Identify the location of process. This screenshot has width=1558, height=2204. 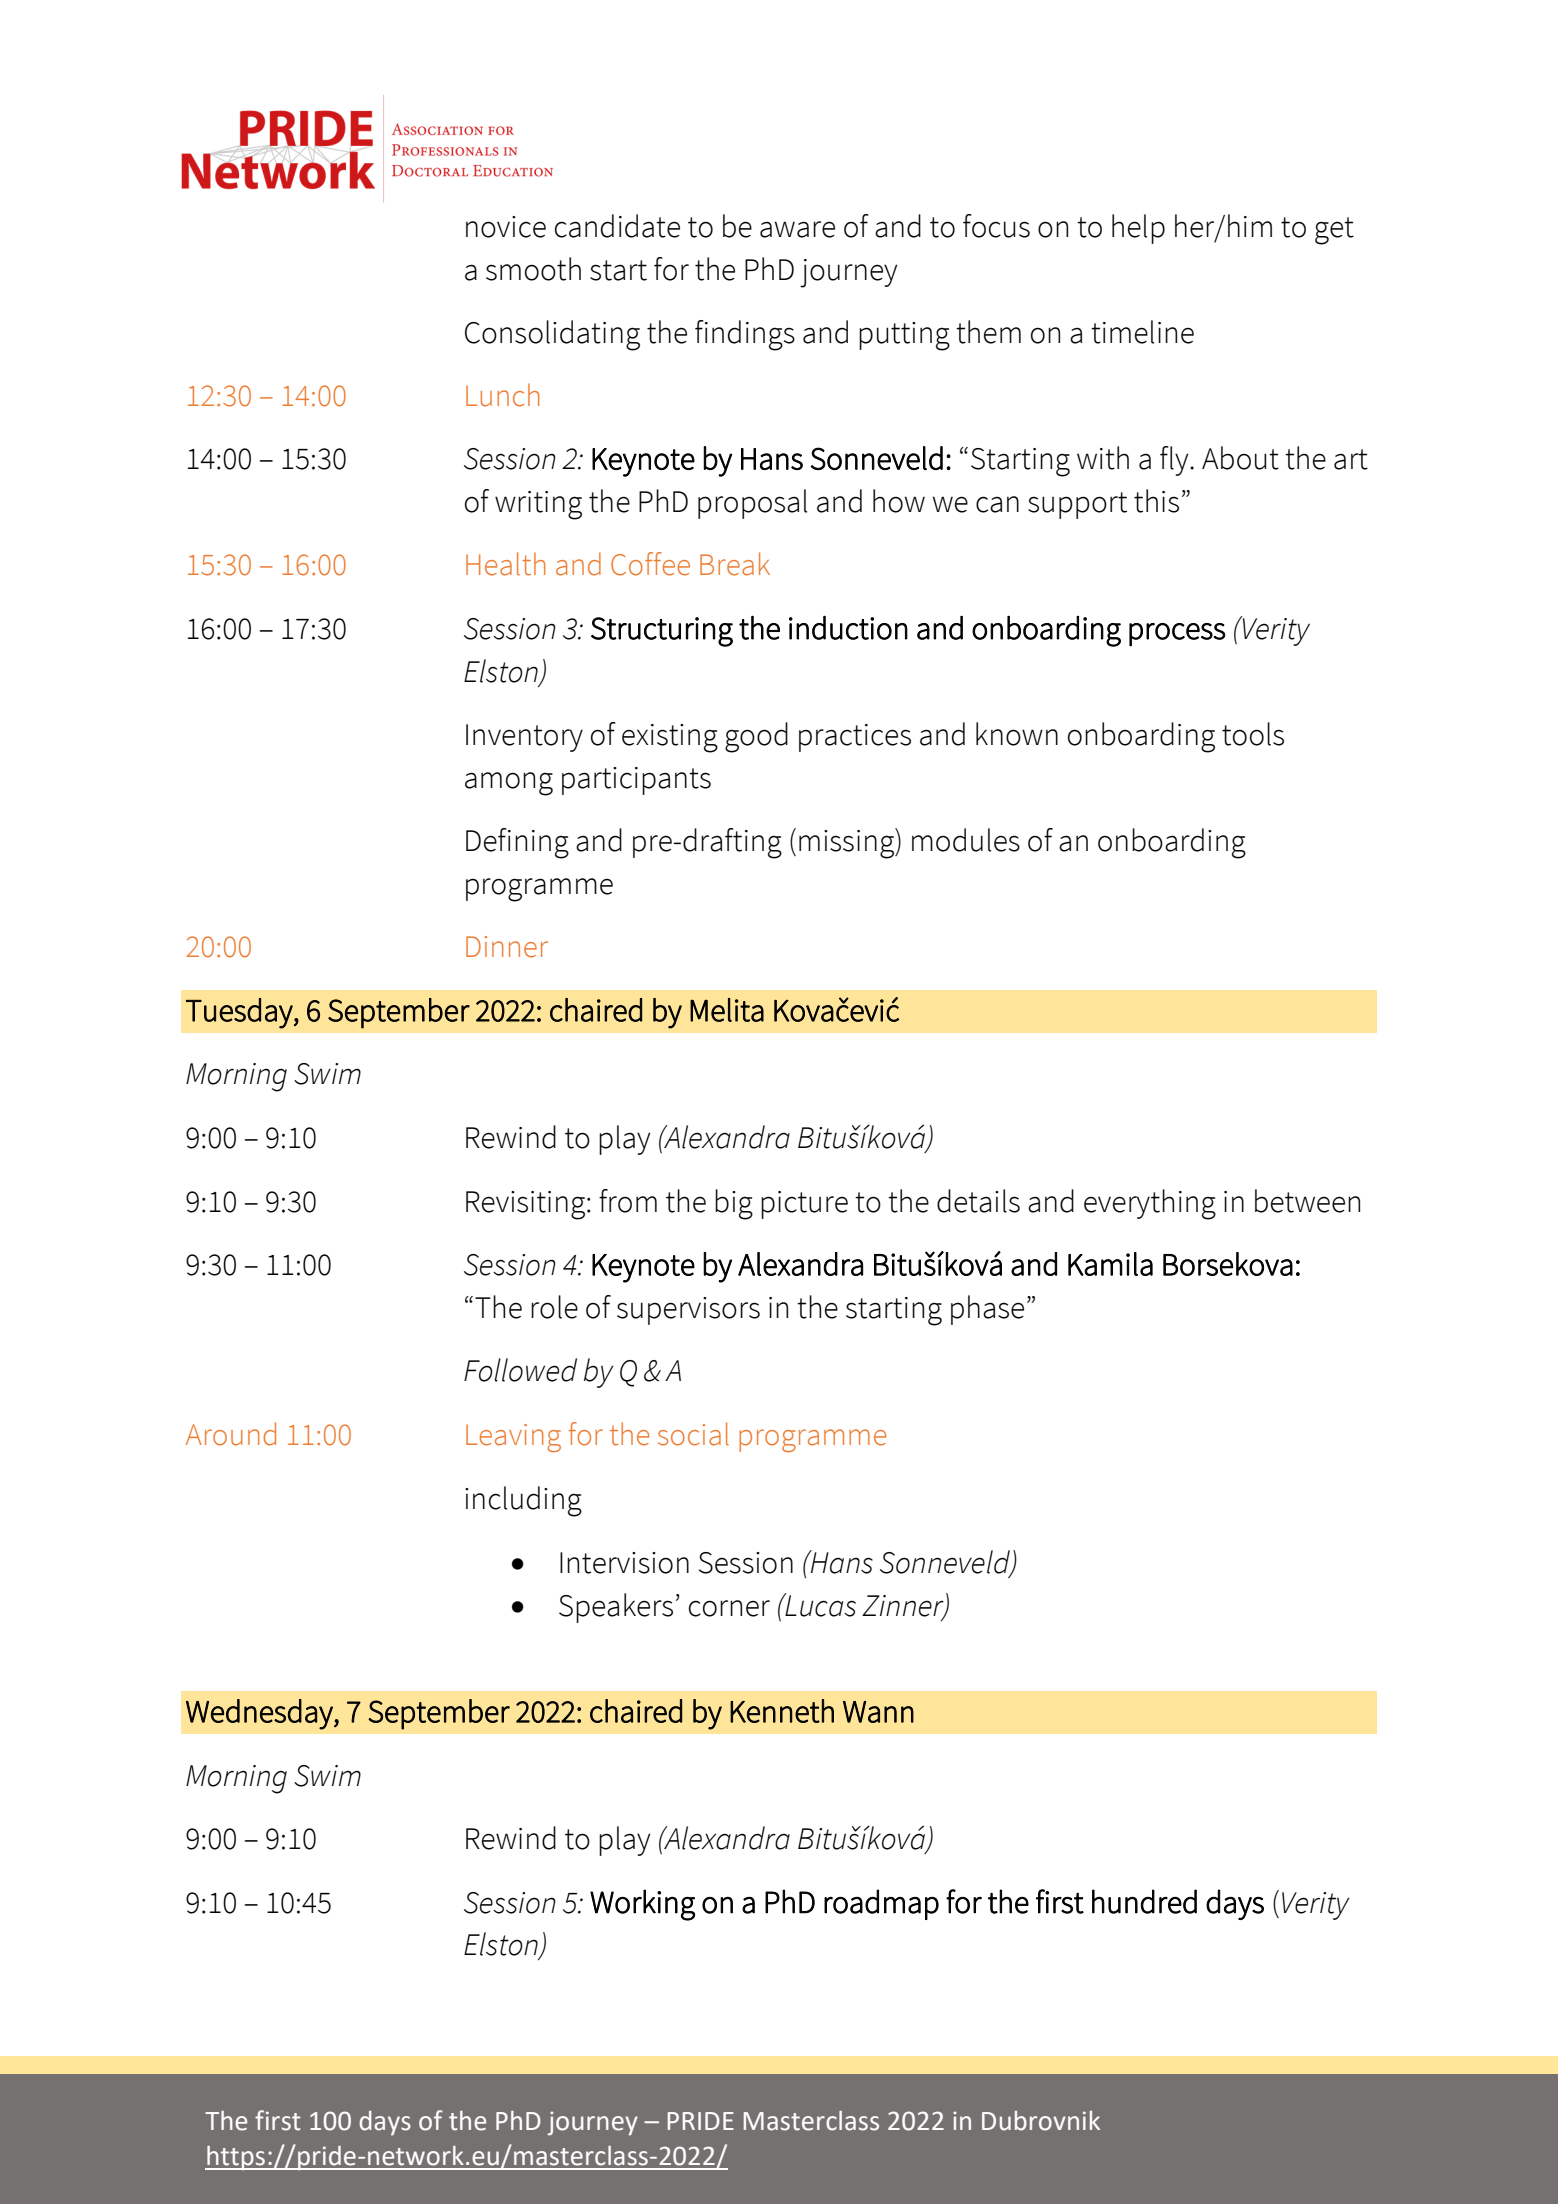
(1177, 635).
